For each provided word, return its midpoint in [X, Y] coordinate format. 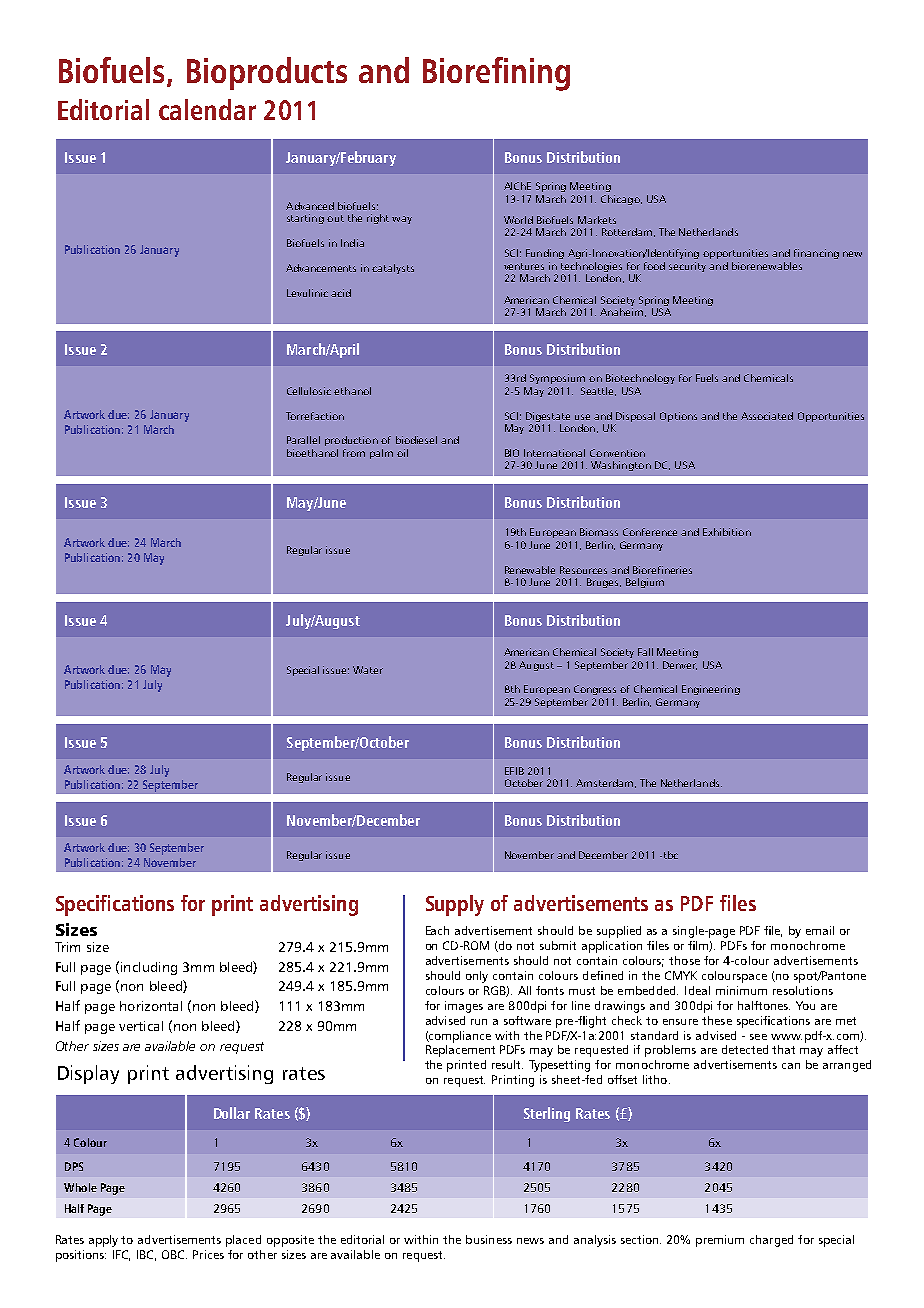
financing [816, 254]
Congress [595, 690]
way [402, 220]
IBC [146, 1255]
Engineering [711, 690]
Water [368, 670]
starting [305, 219]
